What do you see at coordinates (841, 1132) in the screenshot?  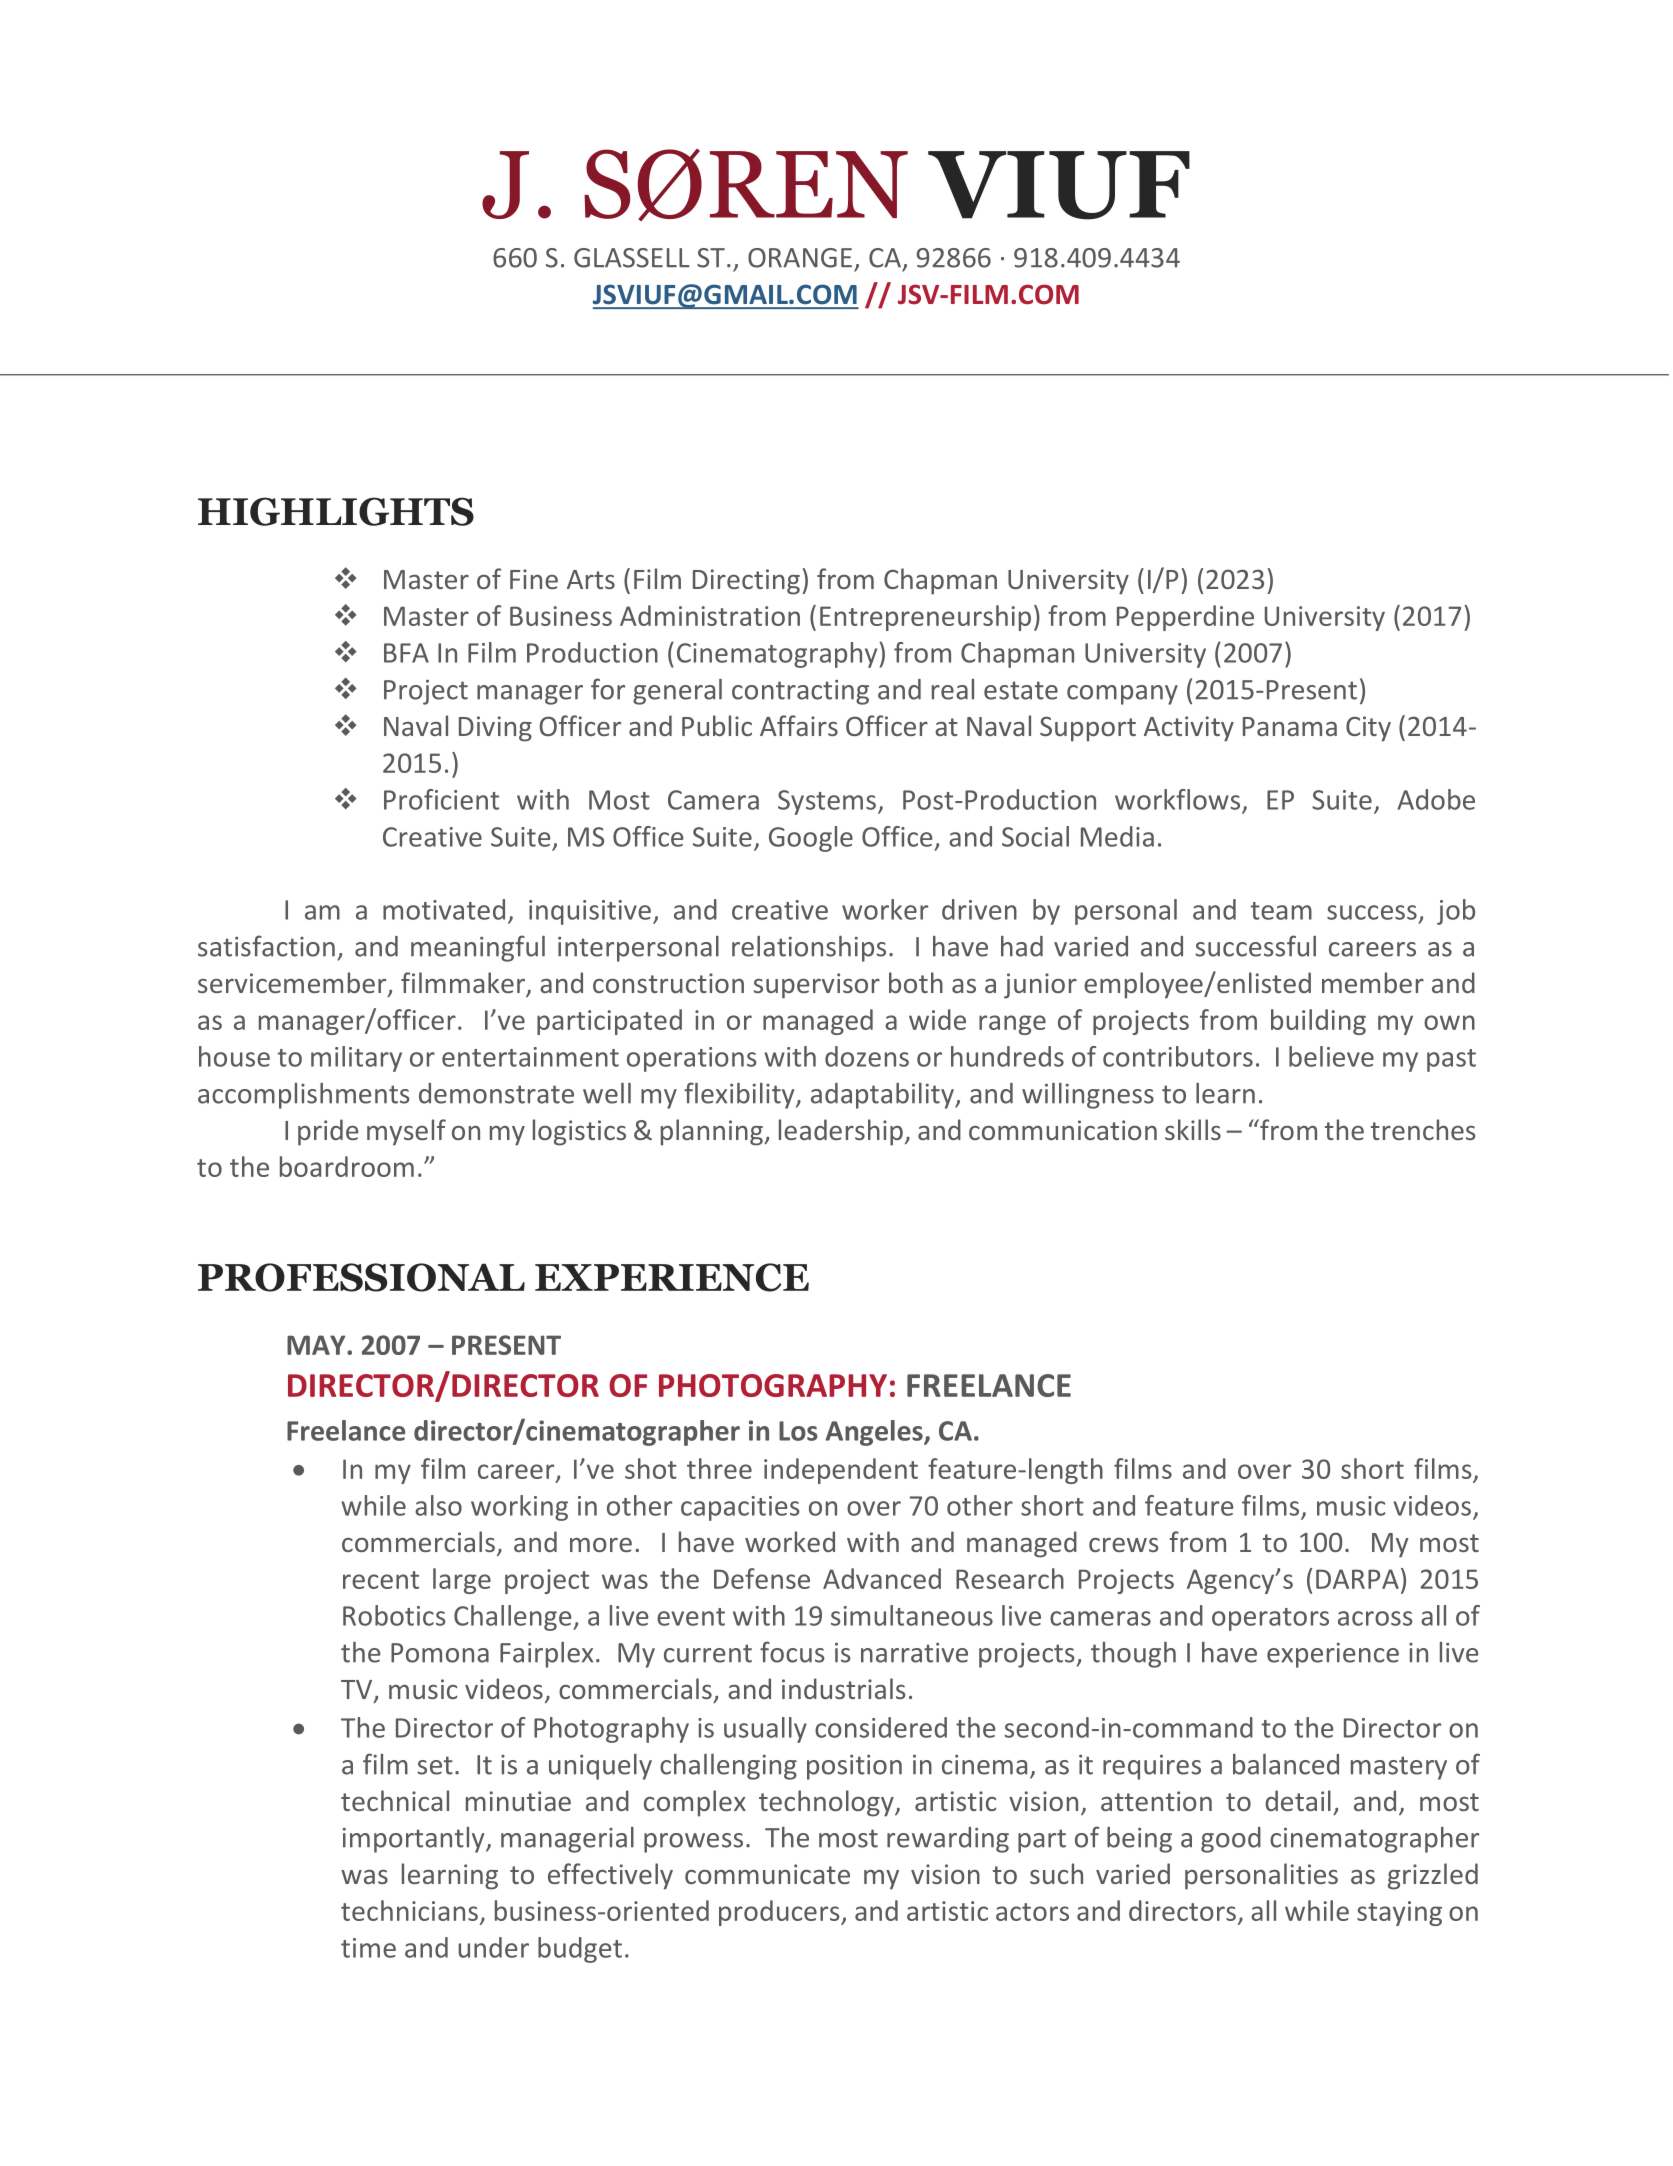 I see `leadership` at bounding box center [841, 1132].
